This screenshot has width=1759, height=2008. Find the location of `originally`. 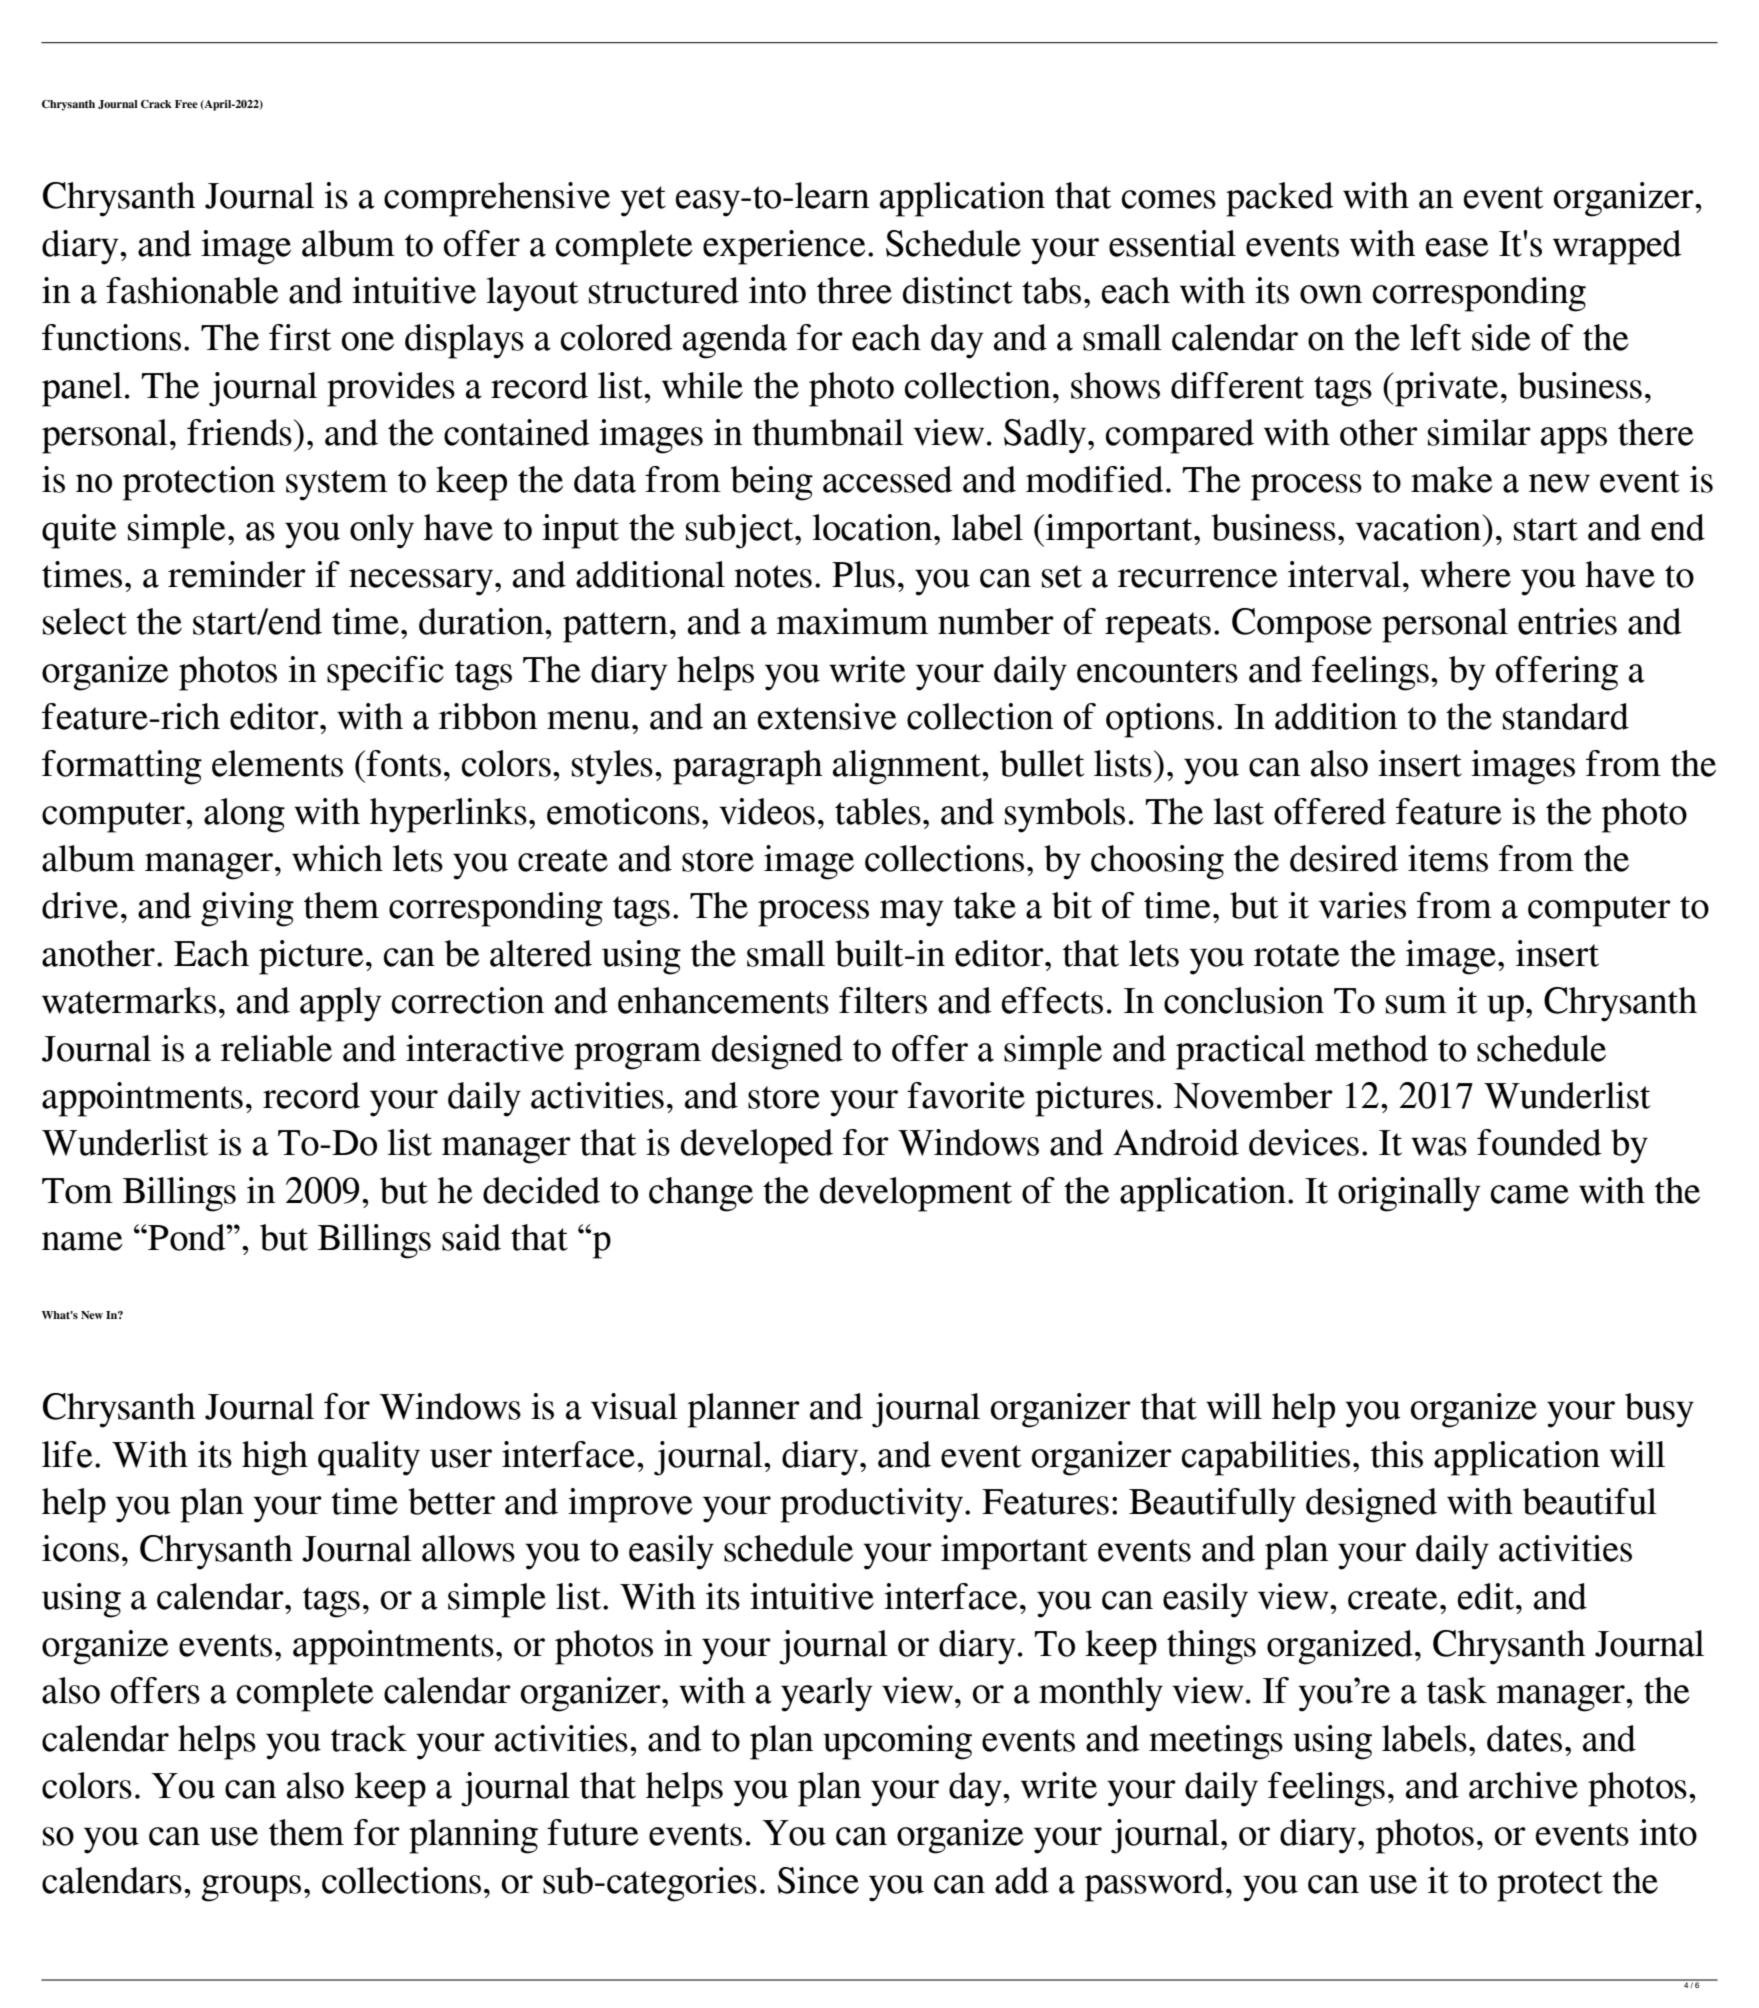

originally is located at coordinates (1409, 1194).
